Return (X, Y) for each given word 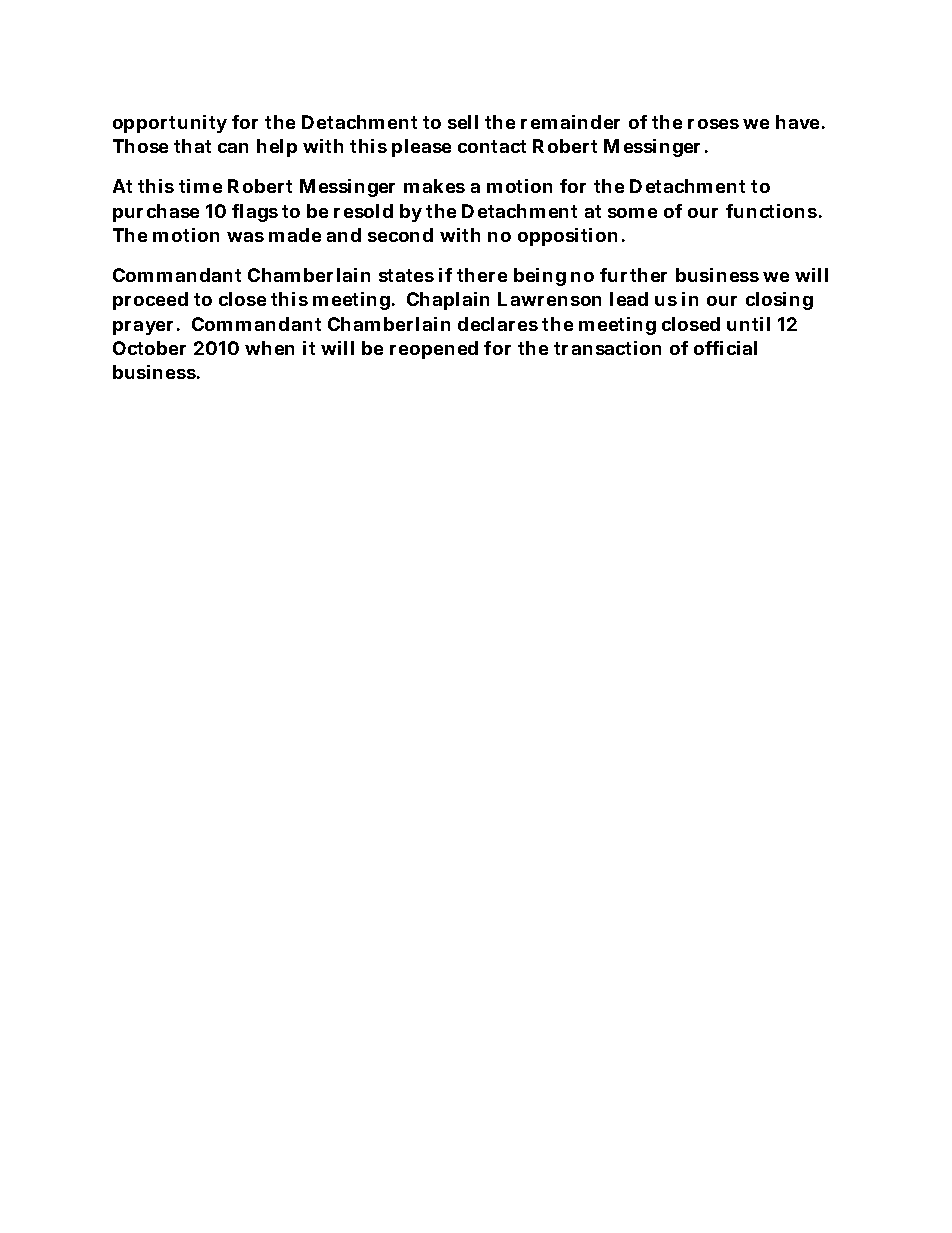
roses (713, 124)
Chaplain (448, 301)
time (200, 186)
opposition (567, 237)
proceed (150, 301)
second (400, 235)
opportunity (170, 124)
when (269, 348)
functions (771, 211)
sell (463, 122)
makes (434, 186)
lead (629, 299)
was (245, 237)
